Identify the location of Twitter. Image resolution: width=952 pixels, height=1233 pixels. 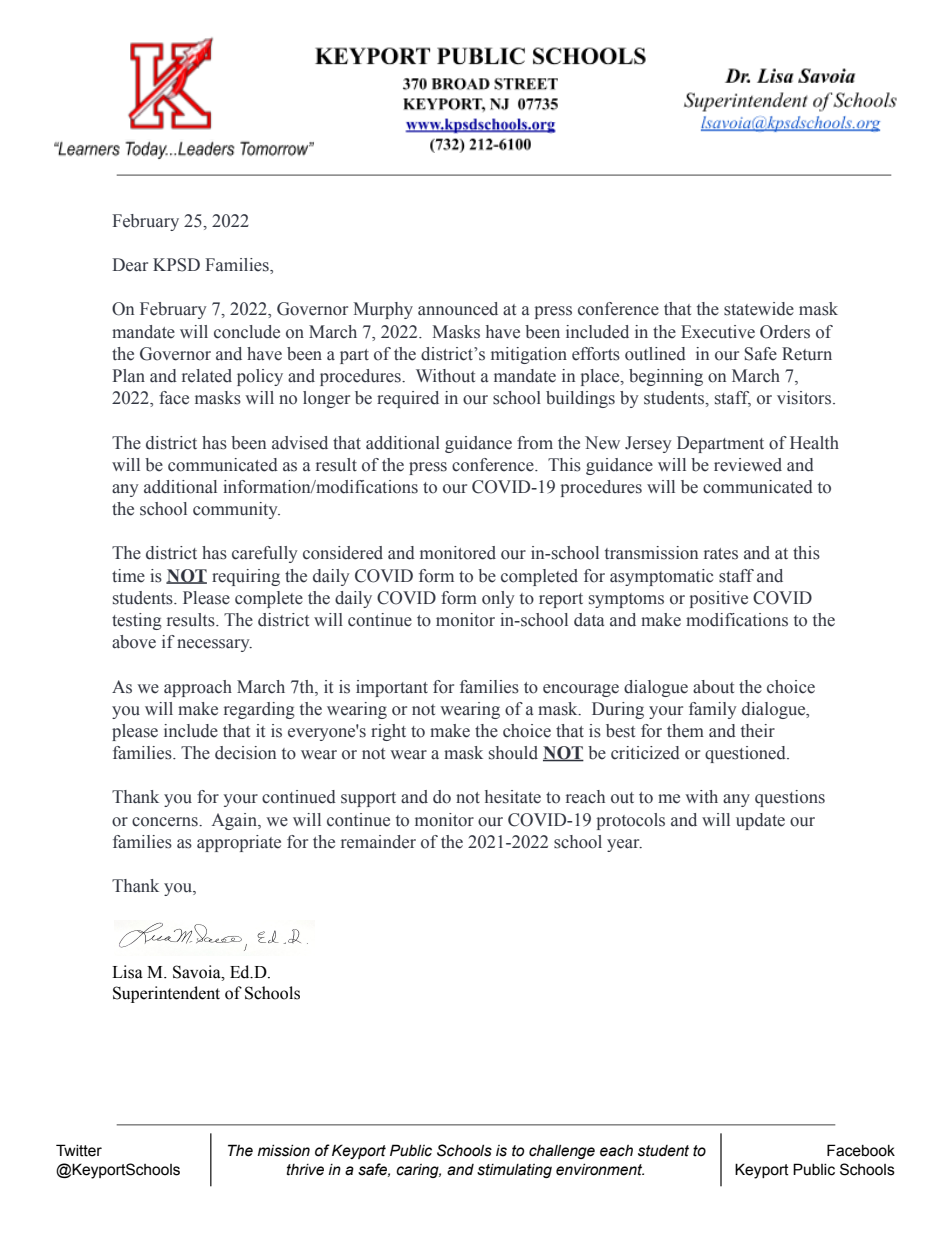
(79, 1150).
